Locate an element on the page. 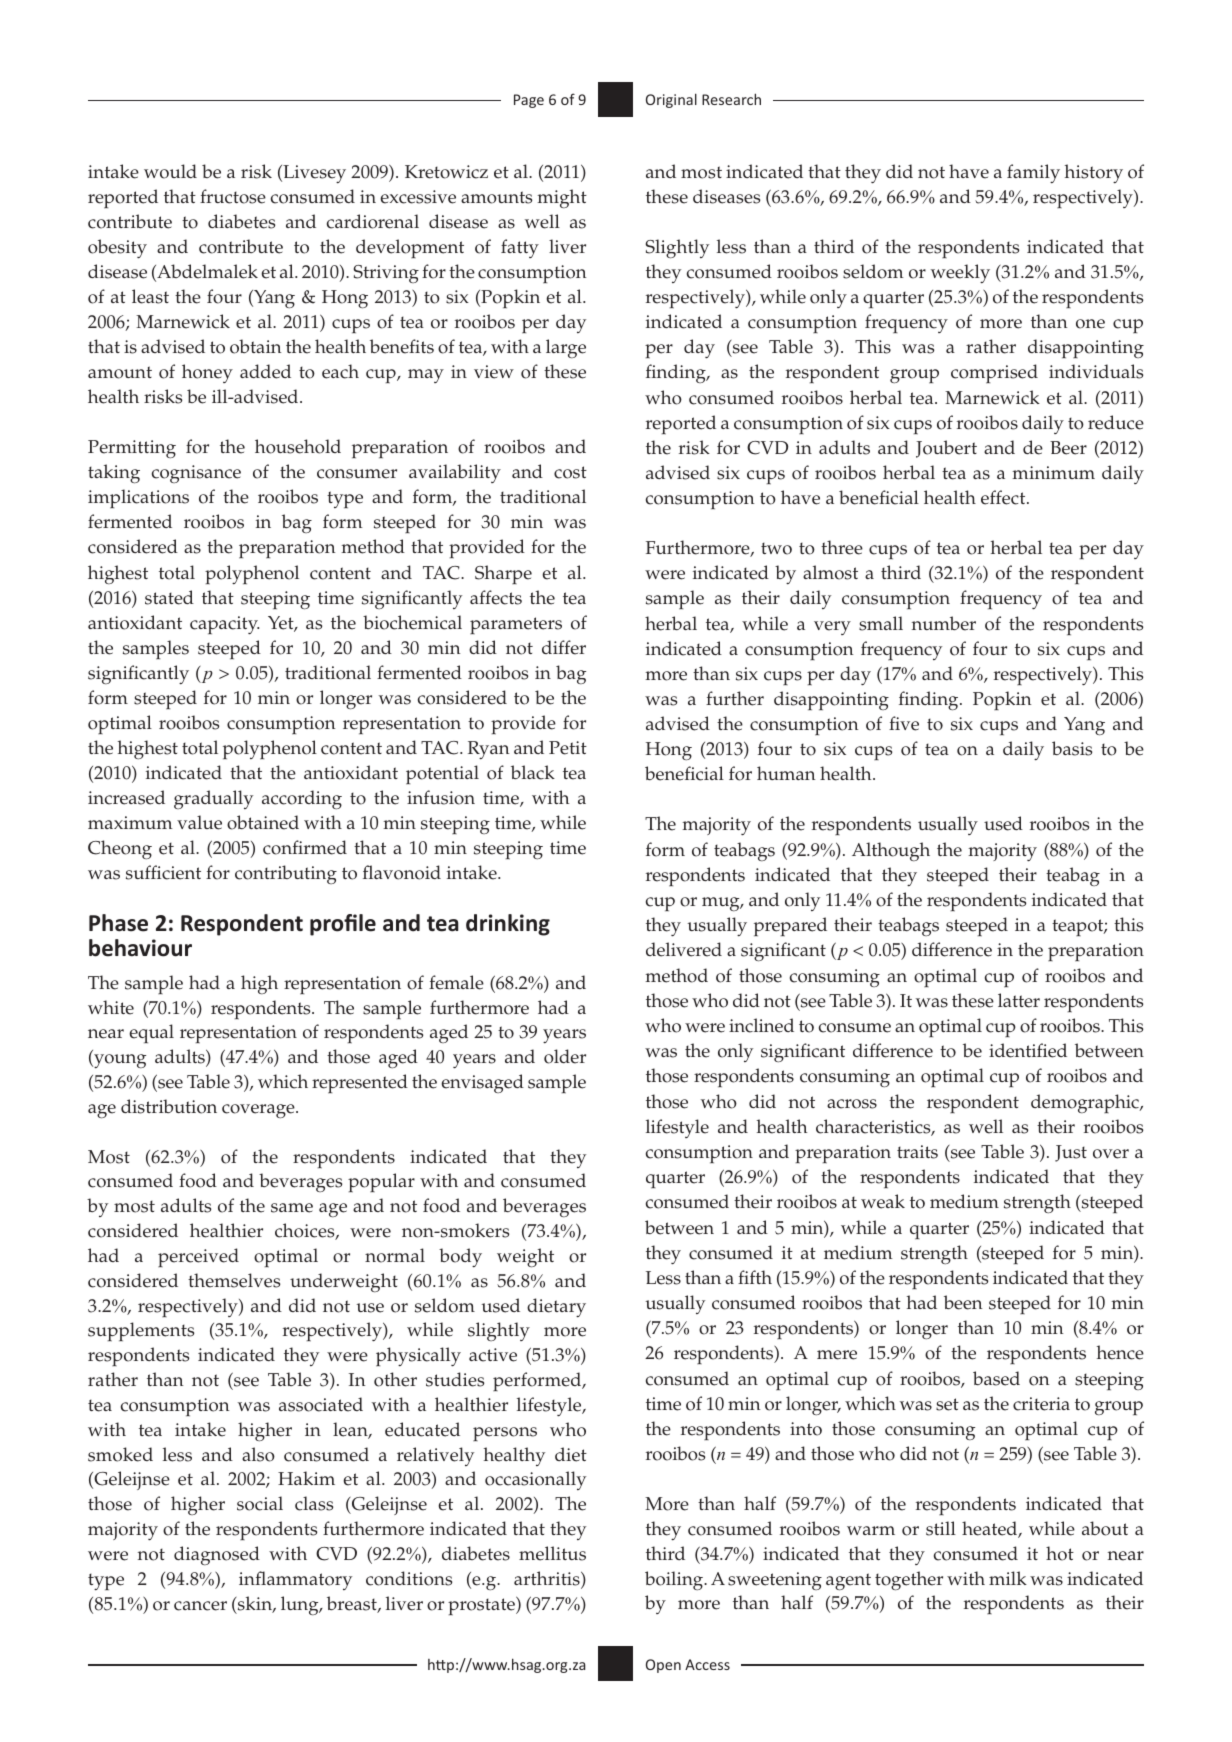  fructose is located at coordinates (233, 196).
